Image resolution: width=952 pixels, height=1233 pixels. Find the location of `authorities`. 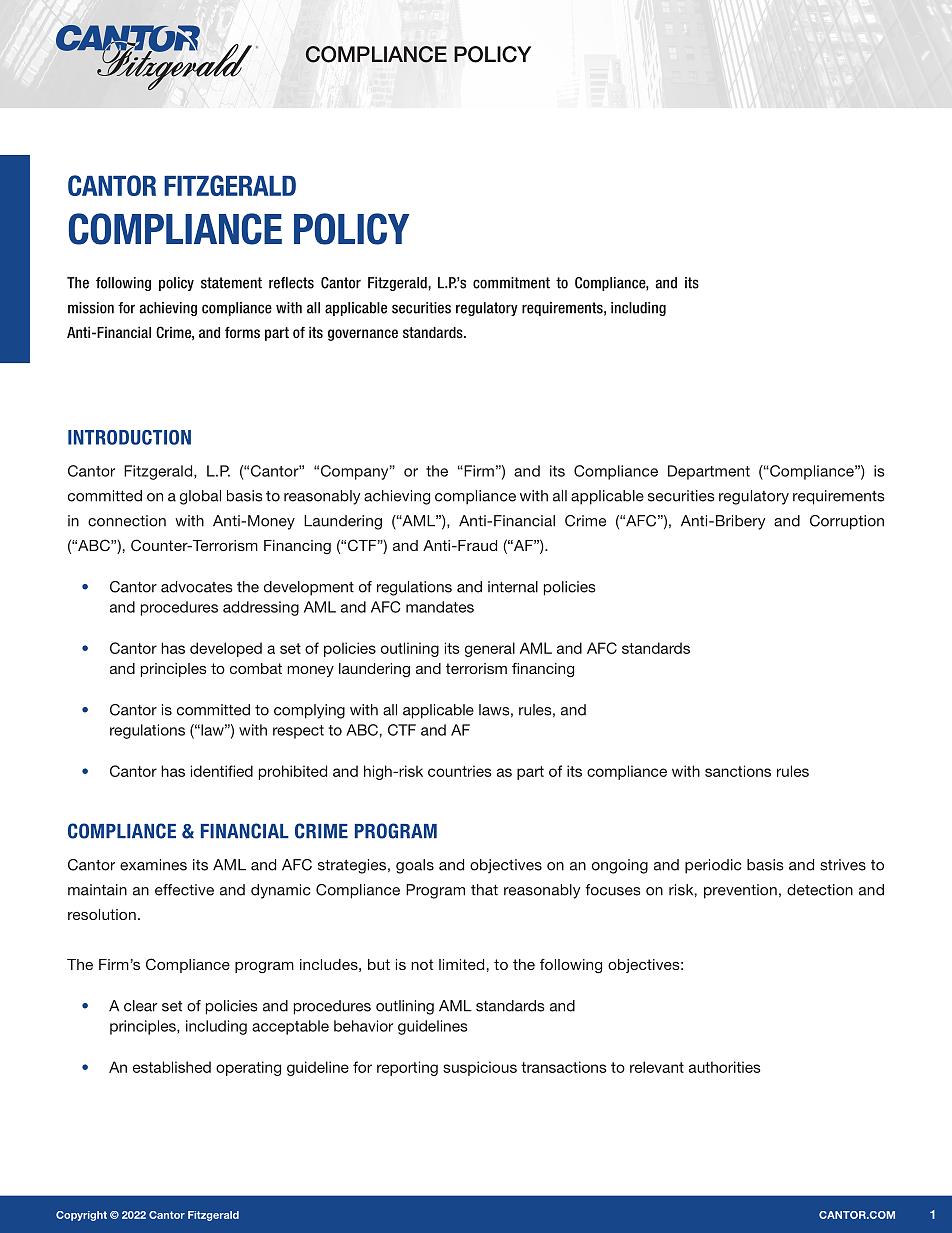

authorities is located at coordinates (725, 1067).
